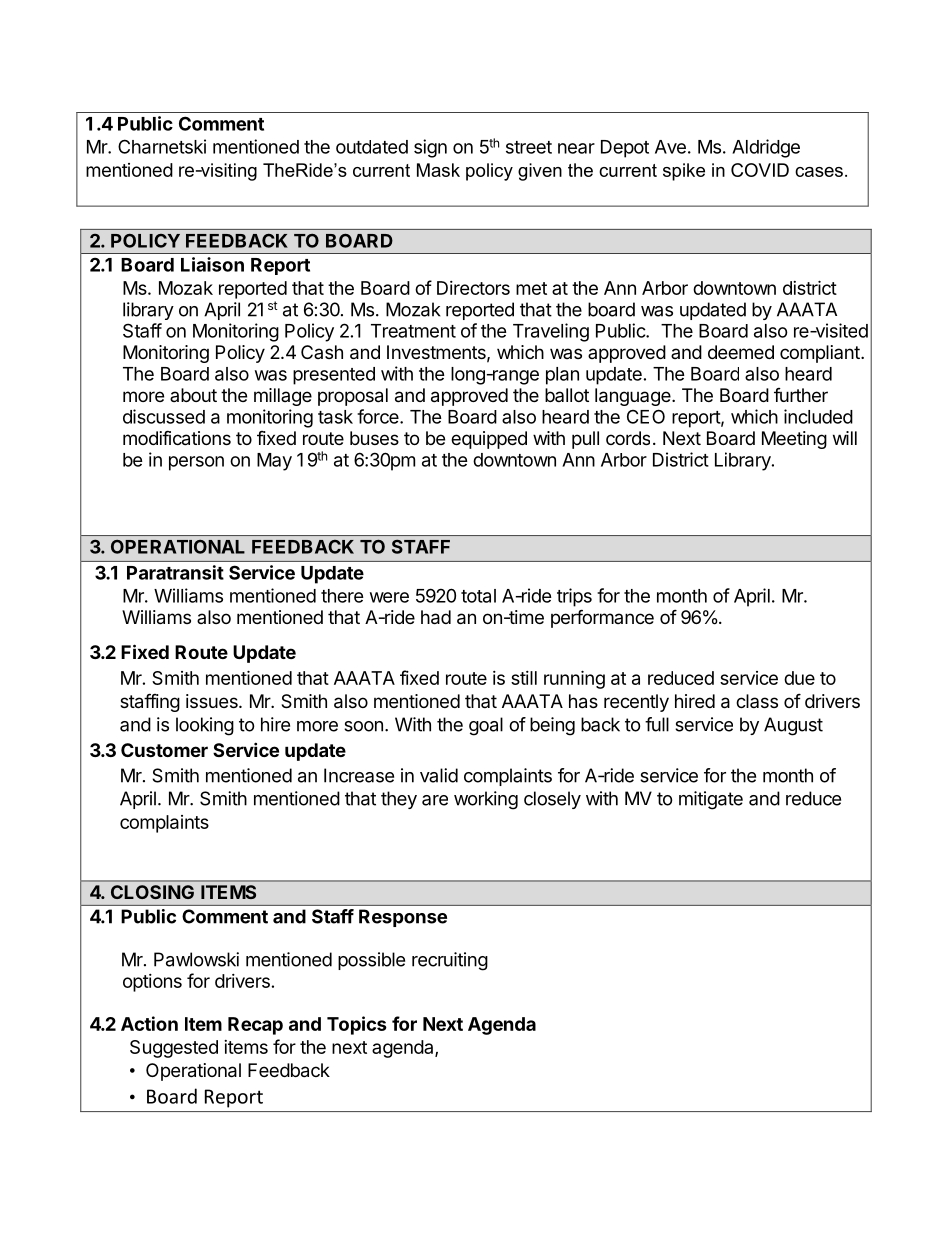 The width and height of the screenshot is (952, 1233). Describe the element at coordinates (438, 170) in the screenshot. I see `Mask` at that location.
